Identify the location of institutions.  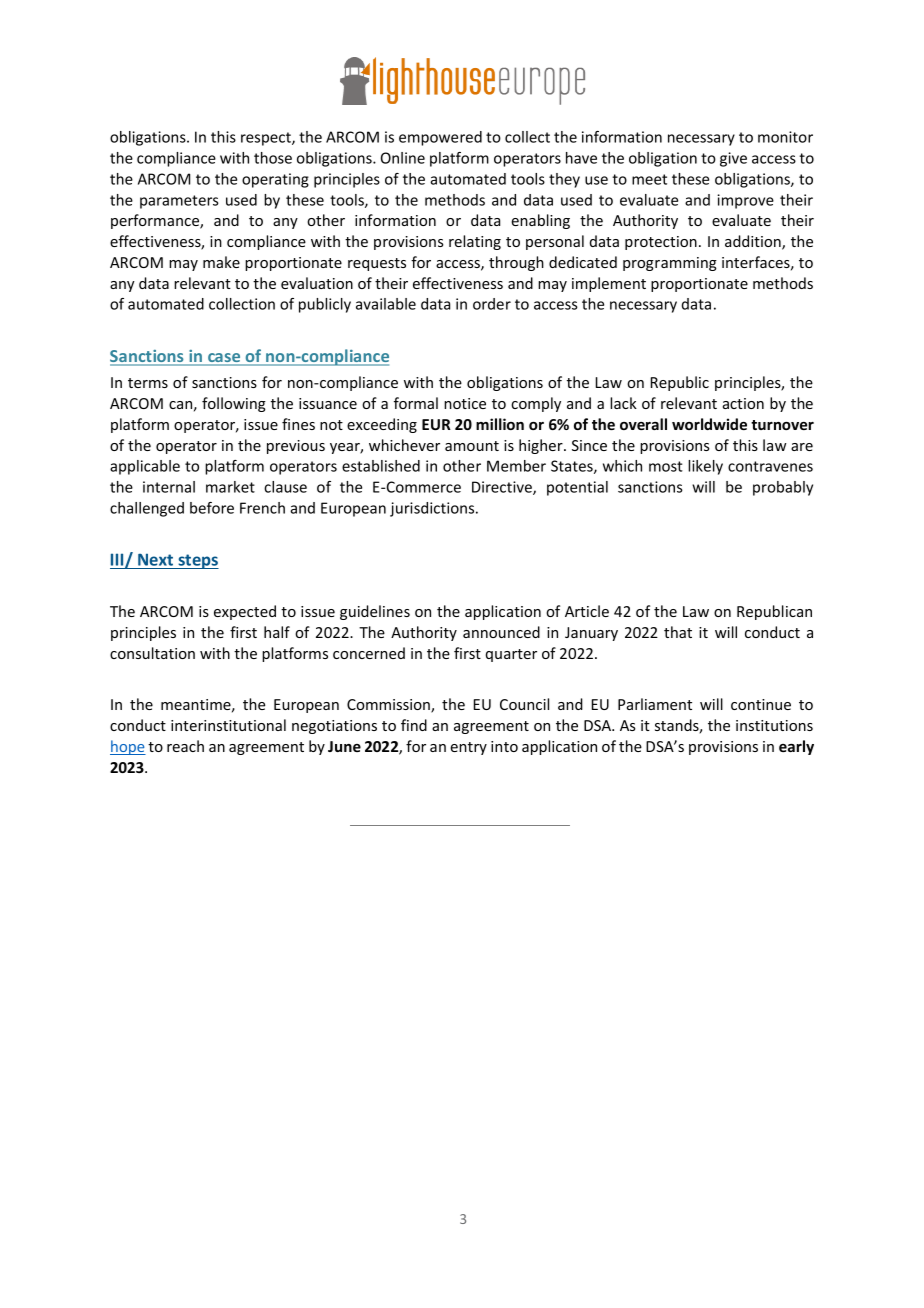
(774, 725).
